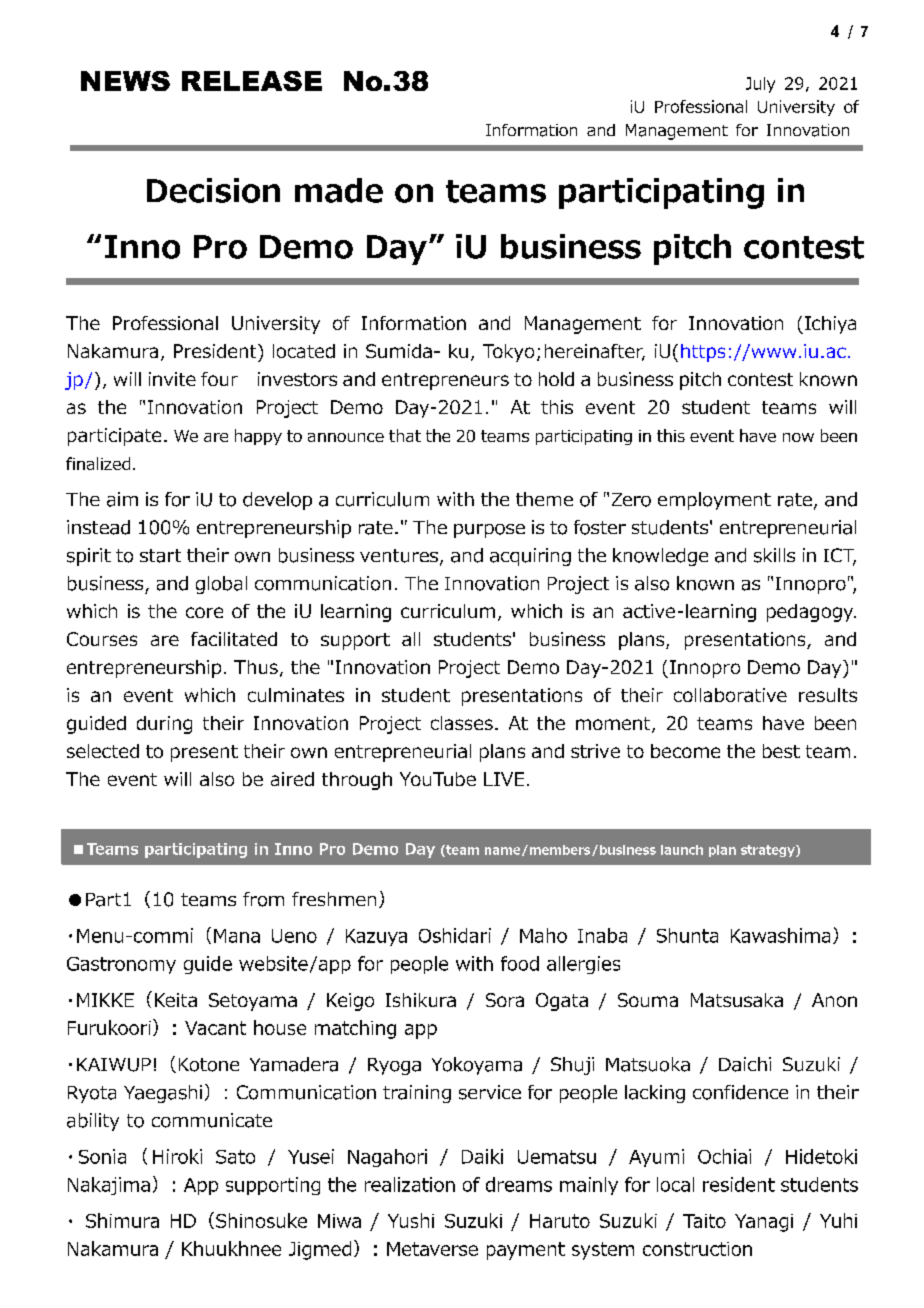 The height and width of the screenshot is (1308, 924). I want to click on from, so click(263, 899).
